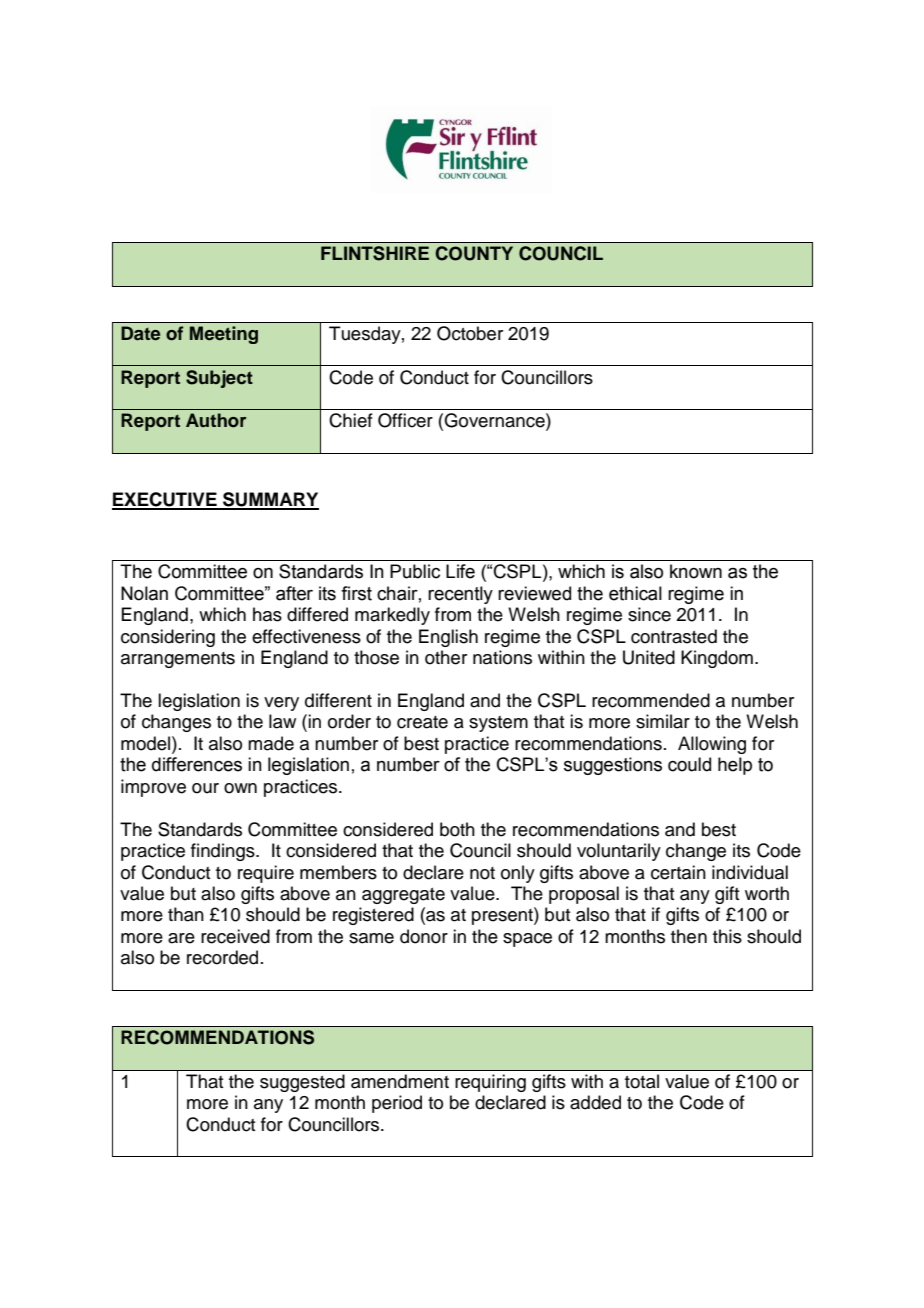 The image size is (924, 1308). I want to click on other, so click(446, 657).
